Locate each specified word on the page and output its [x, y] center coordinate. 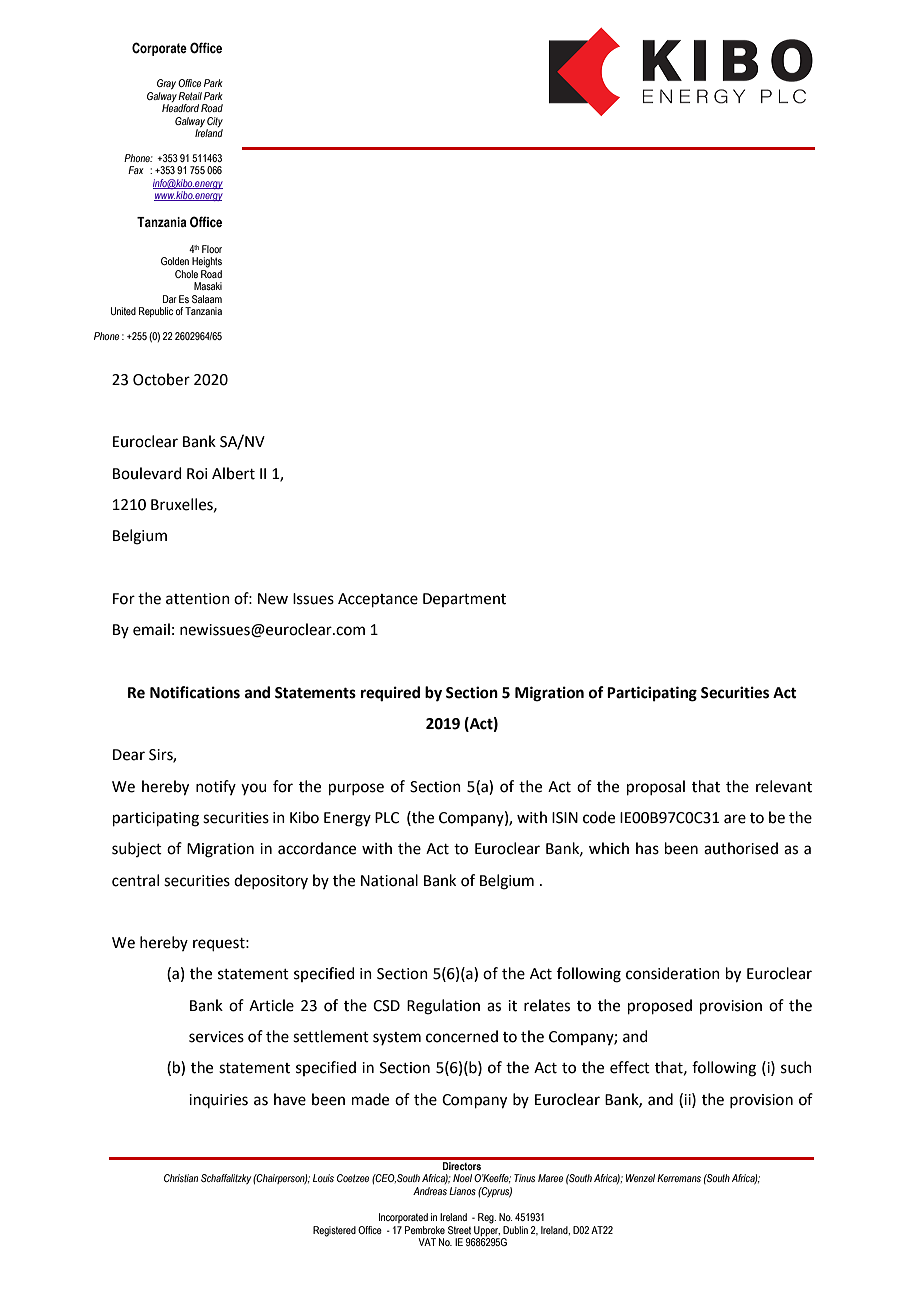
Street [459, 1230]
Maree [550, 1178]
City [215, 122]
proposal [656, 787]
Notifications [195, 692]
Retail [190, 96]
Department [464, 600]
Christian [181, 1178]
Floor [212, 249]
